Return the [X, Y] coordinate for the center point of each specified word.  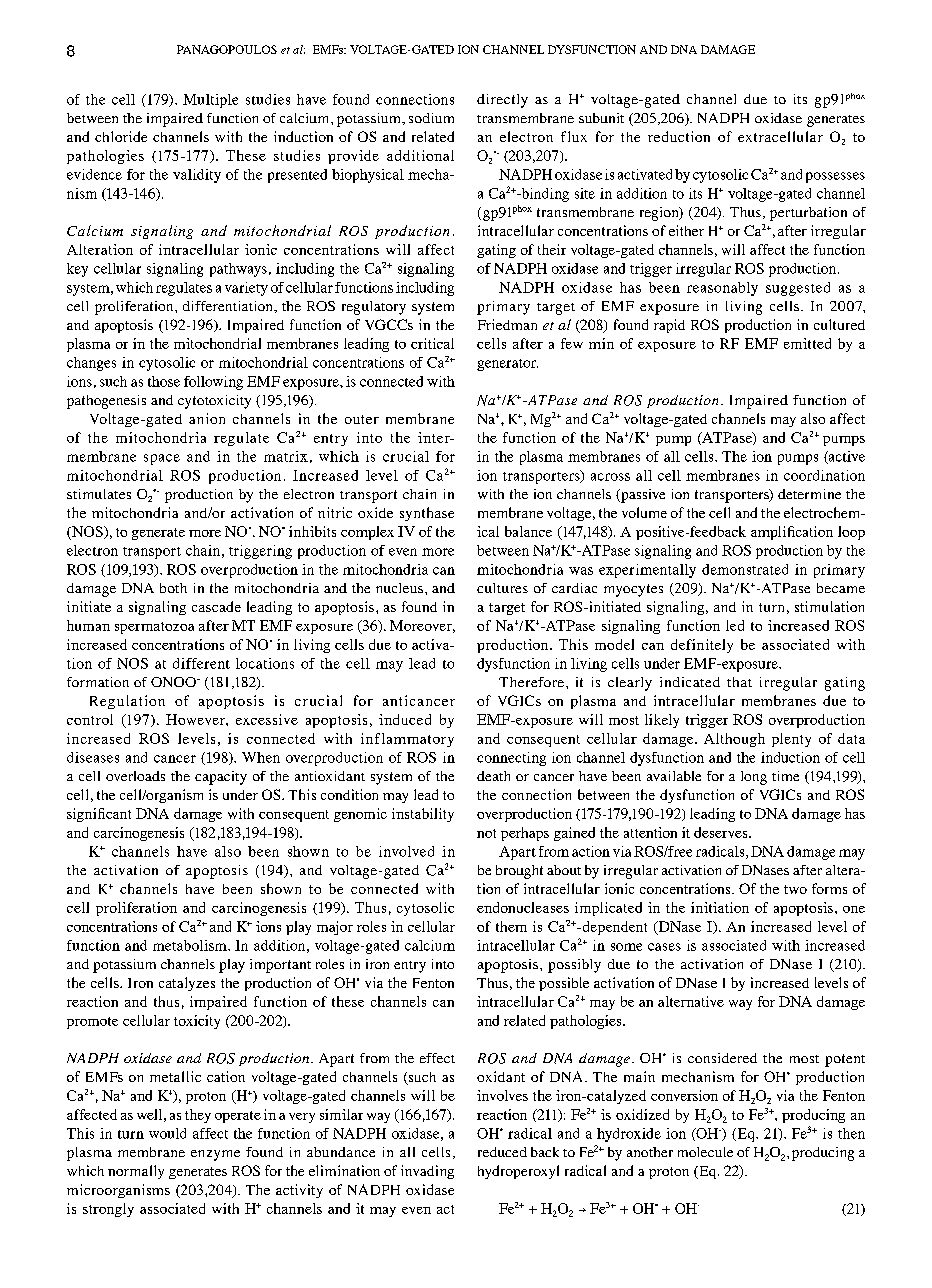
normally [136, 1172]
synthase [427, 514]
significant [99, 815]
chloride [121, 136]
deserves [722, 832]
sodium [431, 118]
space [162, 459]
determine [809, 494]
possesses [835, 177]
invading [427, 1172]
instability [423, 815]
